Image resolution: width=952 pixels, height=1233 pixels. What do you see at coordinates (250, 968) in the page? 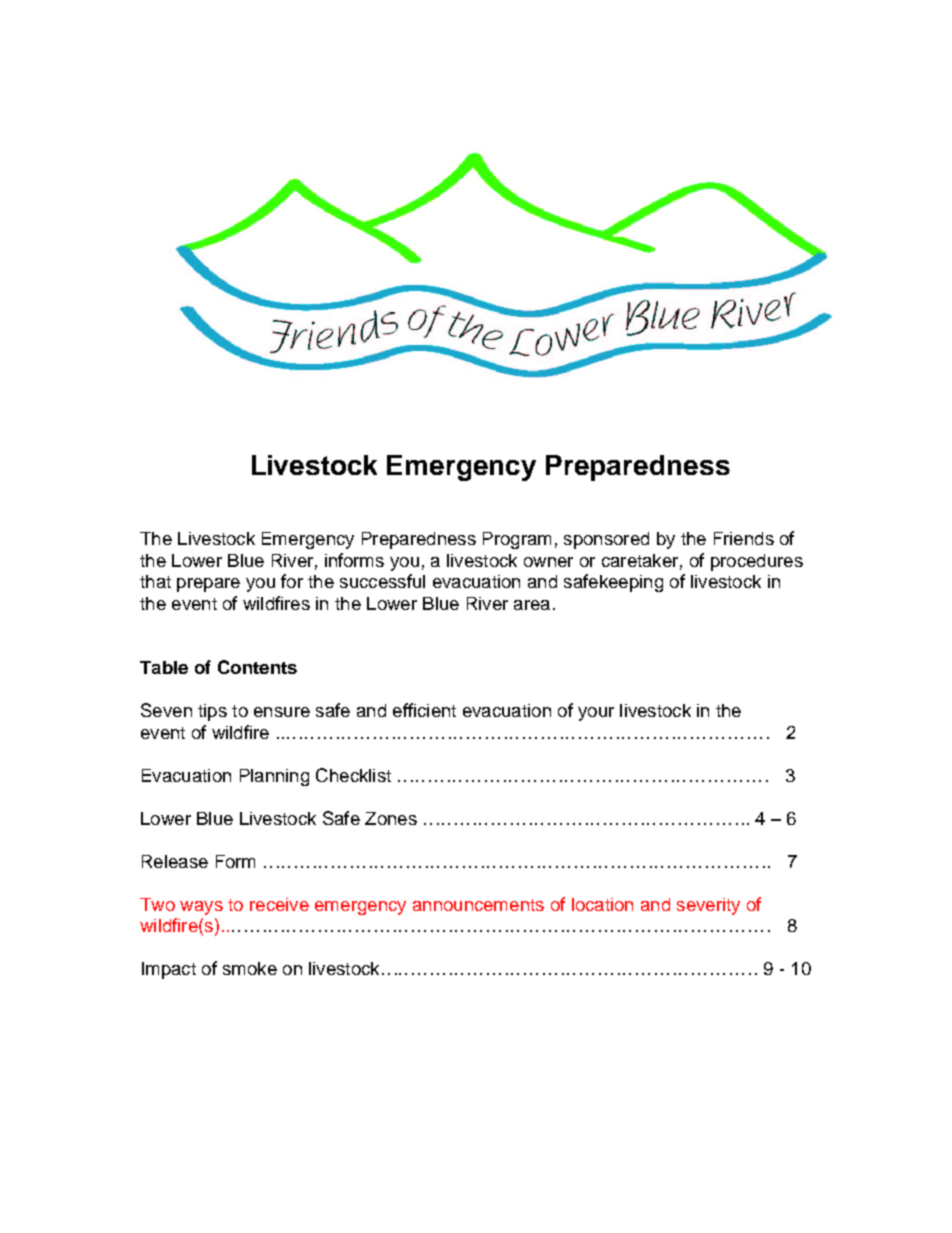
I see `smoke` at bounding box center [250, 968].
